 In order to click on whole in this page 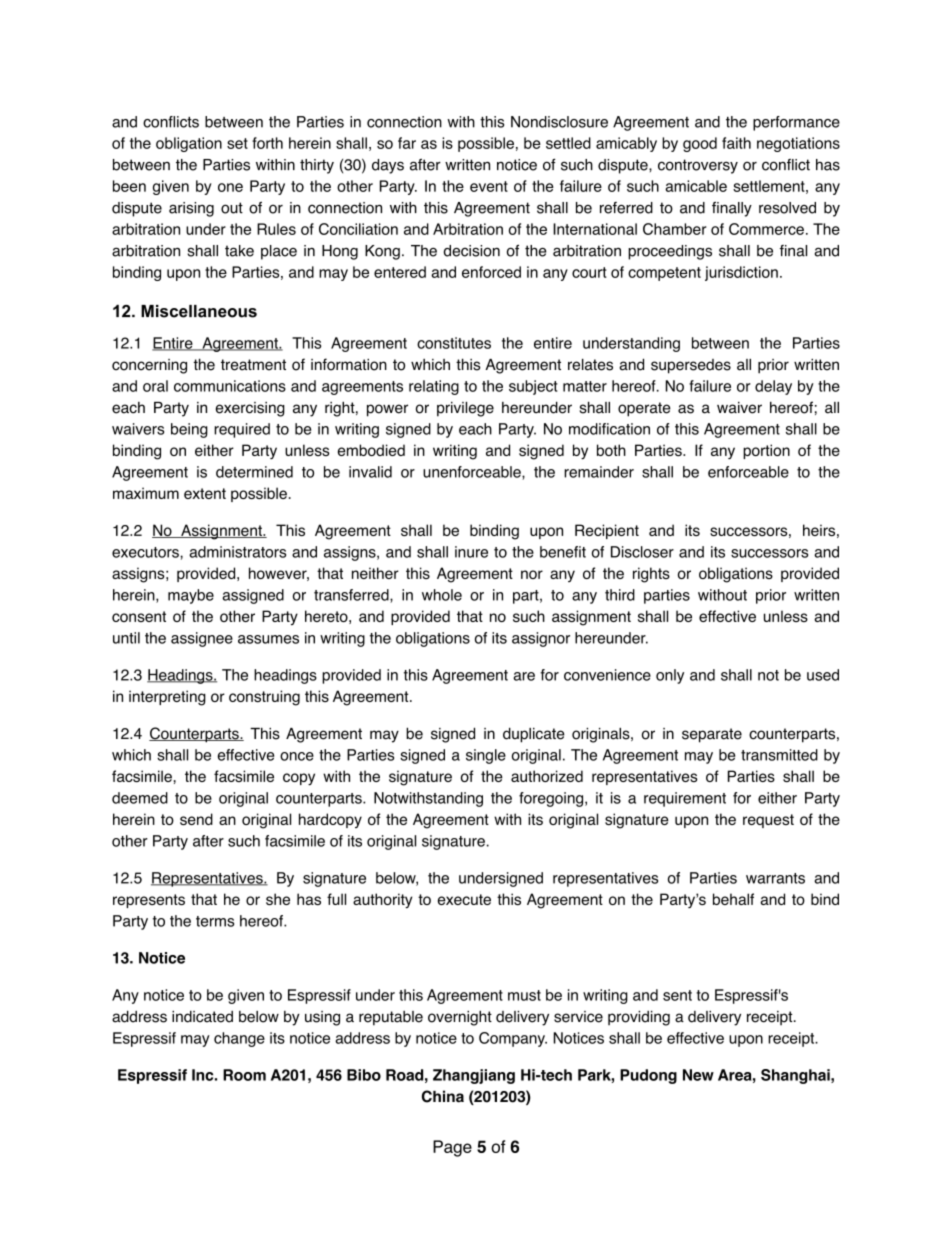, I will do `click(442, 595)`.
